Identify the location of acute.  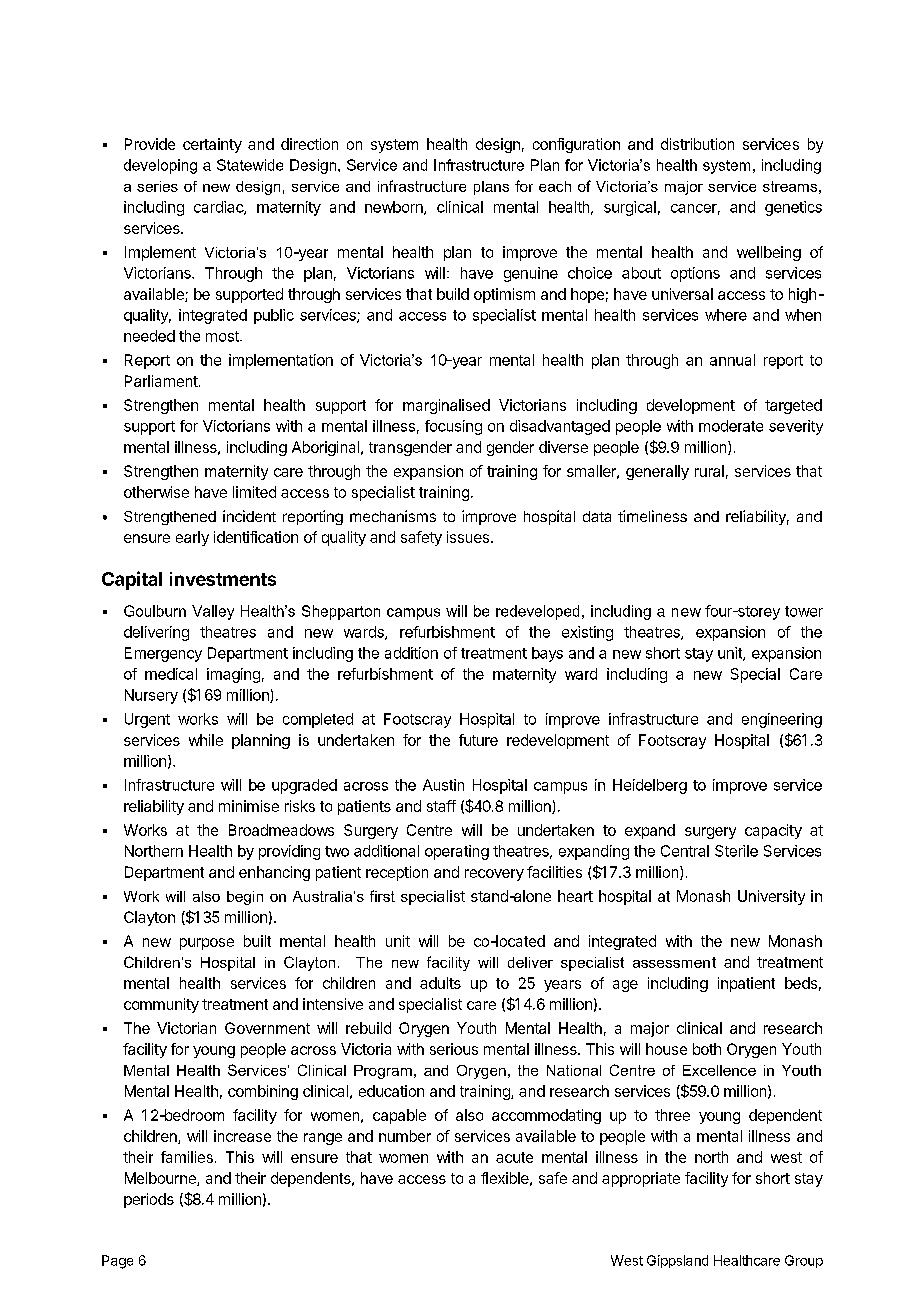
(514, 1157).
